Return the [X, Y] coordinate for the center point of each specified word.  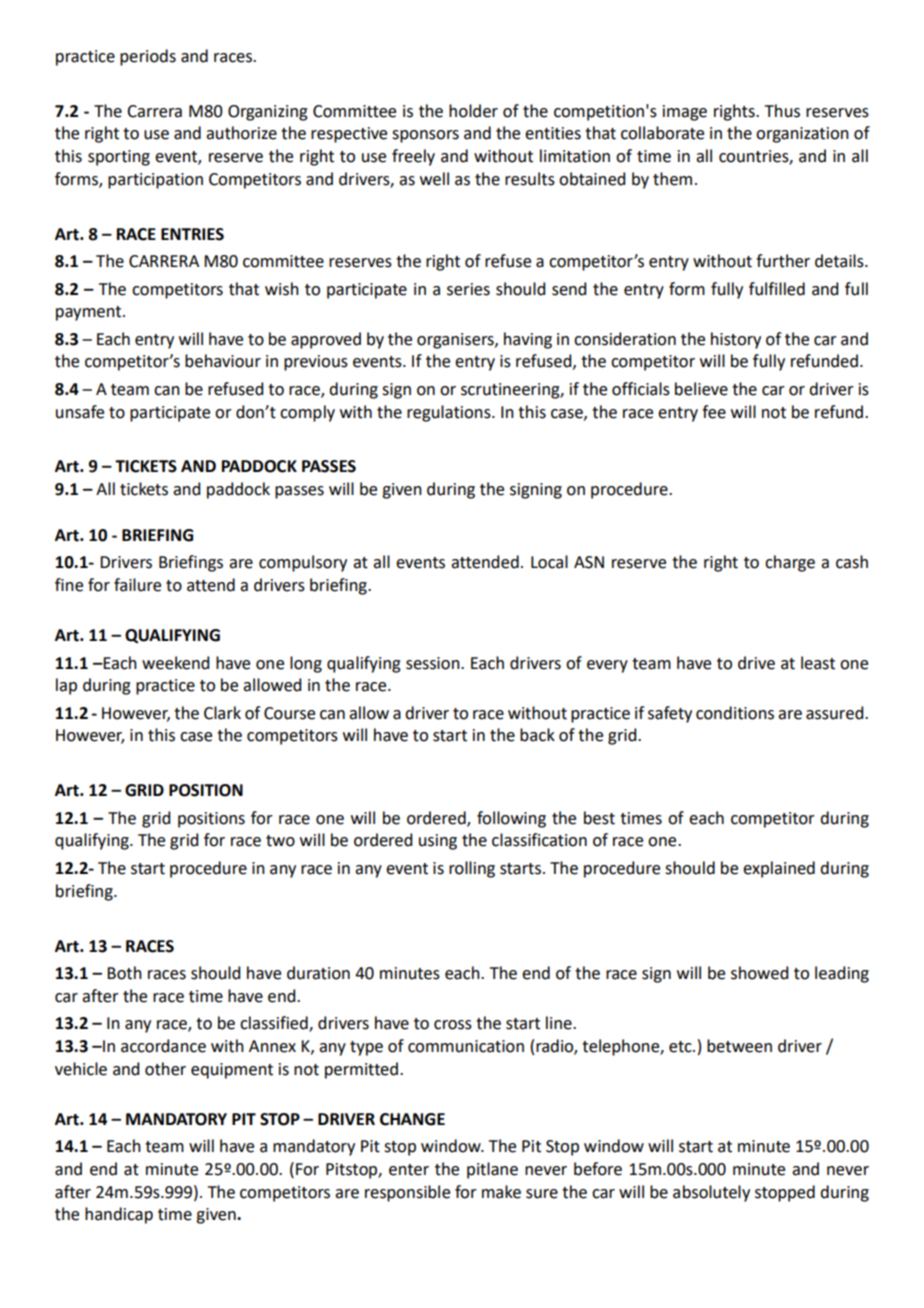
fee [714, 412]
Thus [782, 111]
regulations [450, 413]
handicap [119, 1215]
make [501, 1192]
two [280, 841]
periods [148, 57]
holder [473, 111]
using [438, 842]
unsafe [80, 412]
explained [779, 869]
